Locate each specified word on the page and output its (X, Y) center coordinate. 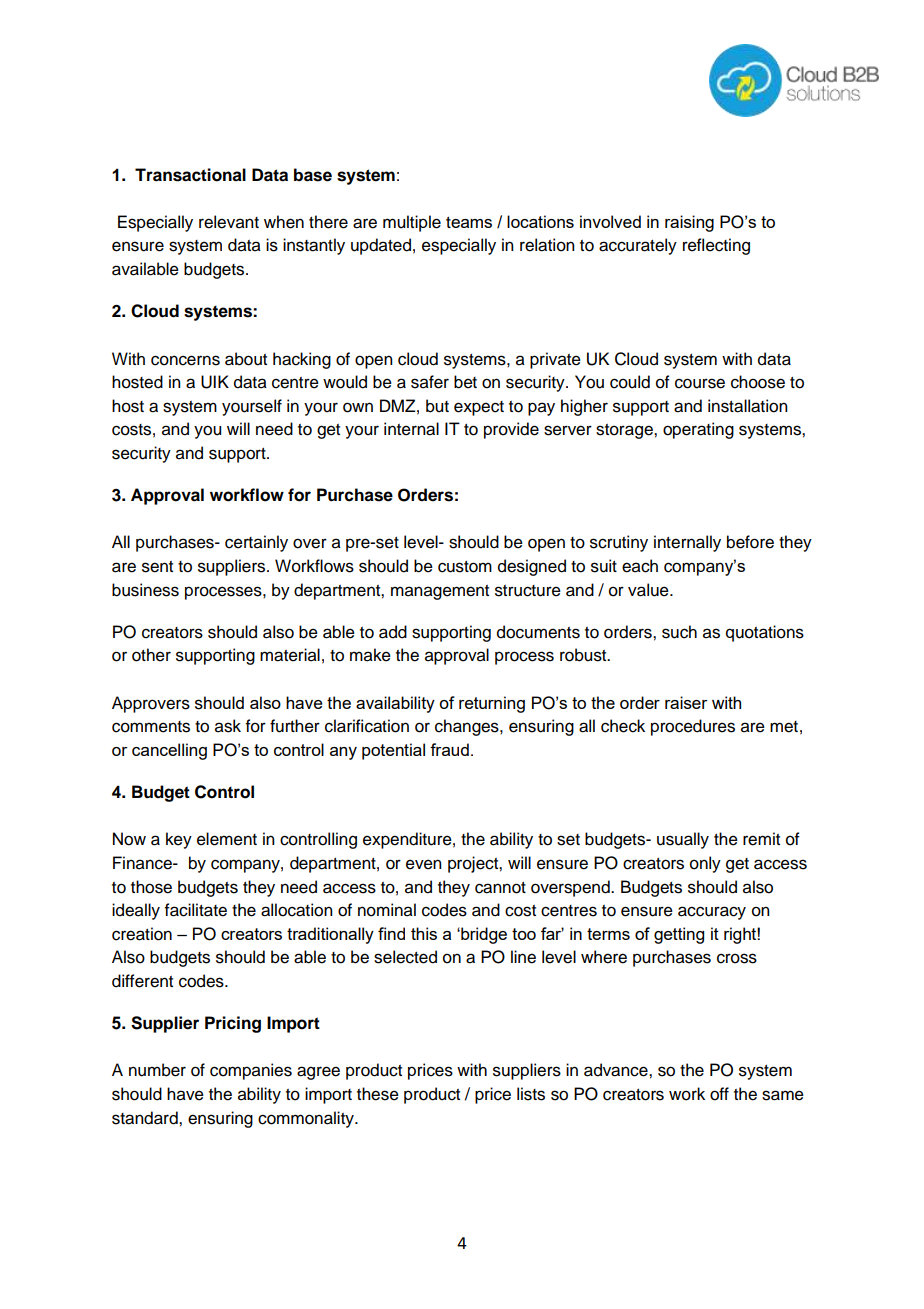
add (393, 632)
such (679, 632)
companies (251, 1071)
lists (531, 1094)
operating (698, 430)
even (424, 864)
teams (469, 222)
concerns (185, 360)
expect (479, 408)
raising (689, 223)
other (151, 655)
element (227, 839)
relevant (229, 222)
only (705, 864)
